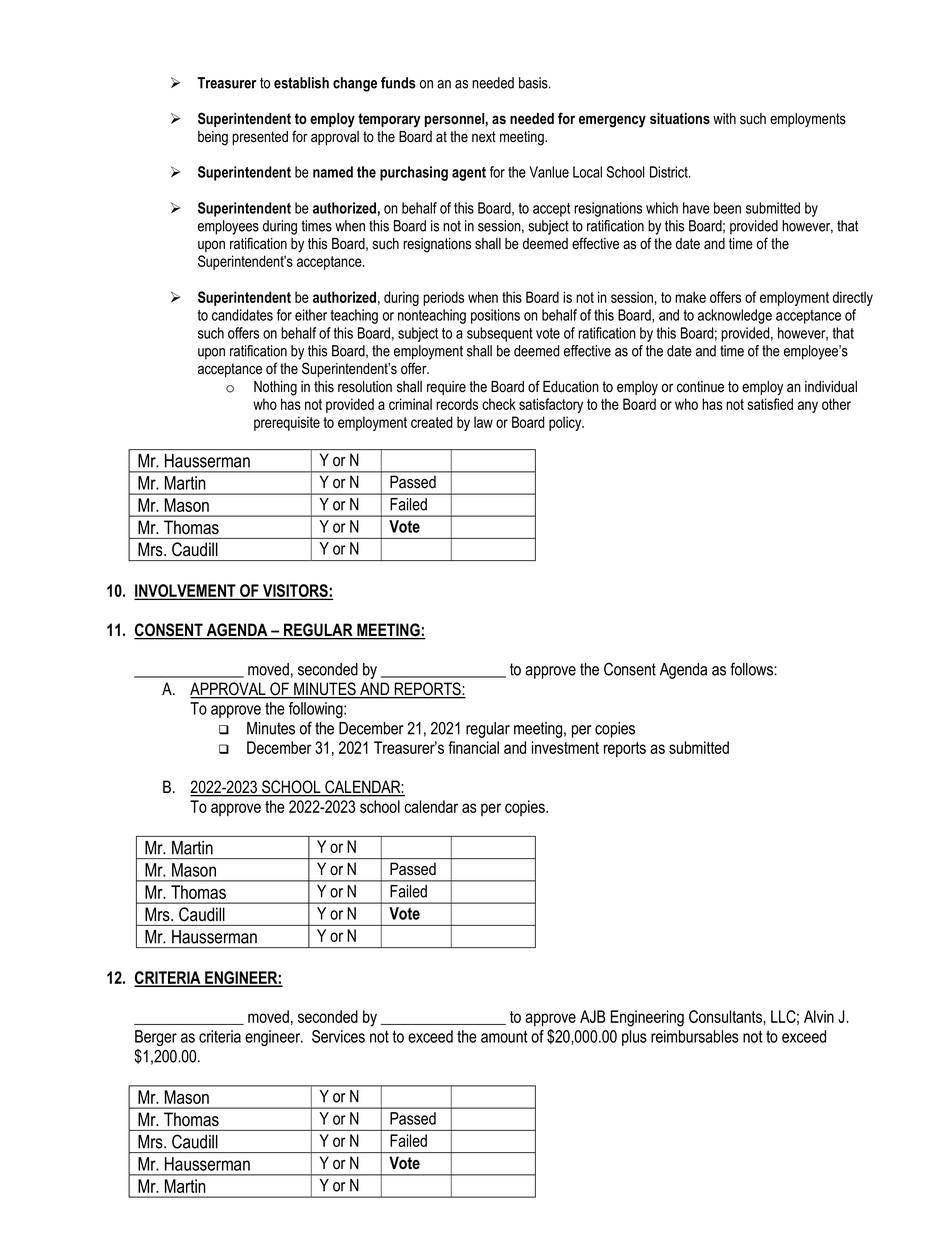  I want to click on next, so click(484, 137).
